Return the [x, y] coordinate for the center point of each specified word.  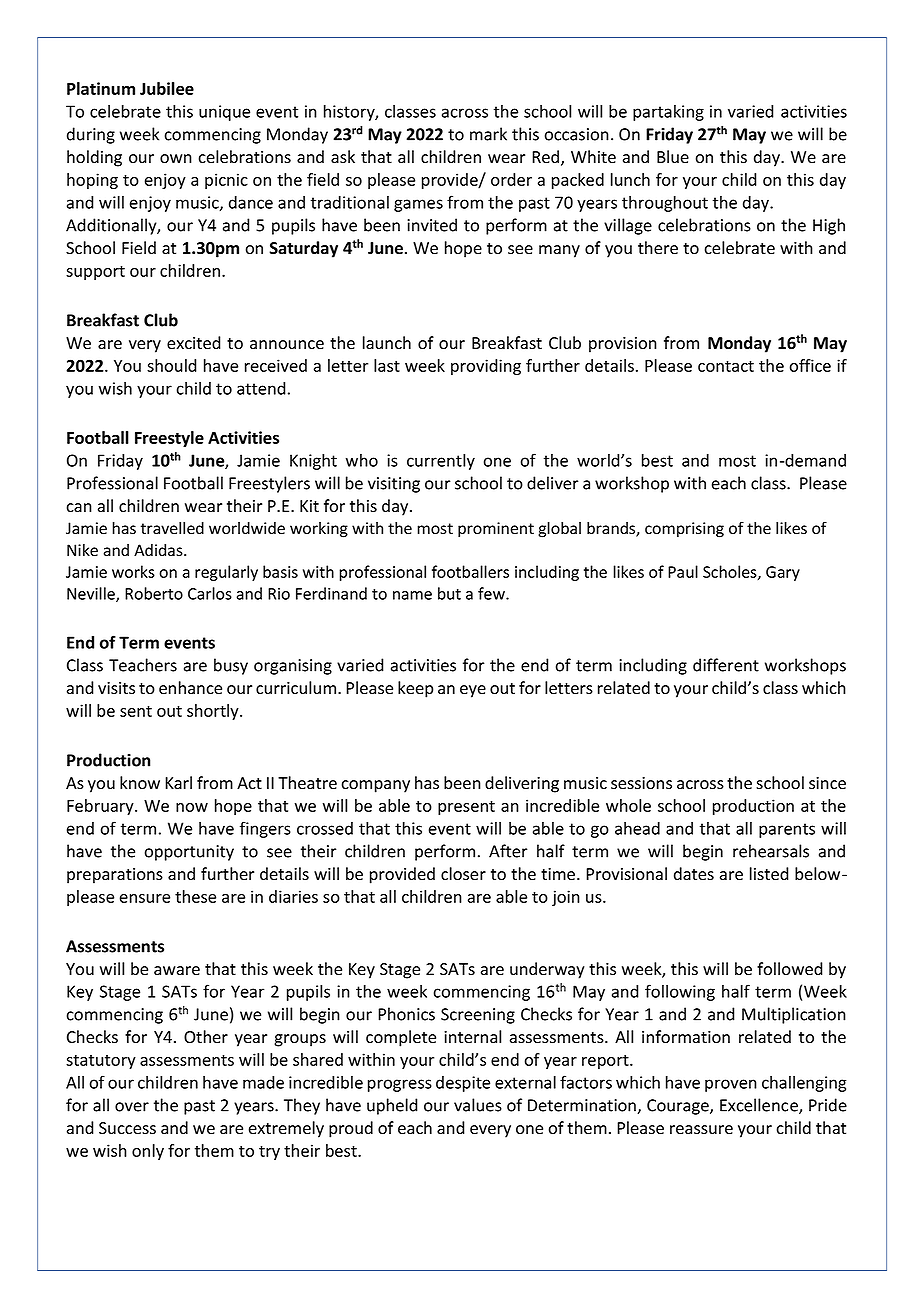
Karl [178, 783]
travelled [172, 528]
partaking [668, 113]
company [376, 786]
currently [441, 462]
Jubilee [167, 88]
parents [787, 830]
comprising [684, 530]
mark [488, 134]
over [132, 1107]
